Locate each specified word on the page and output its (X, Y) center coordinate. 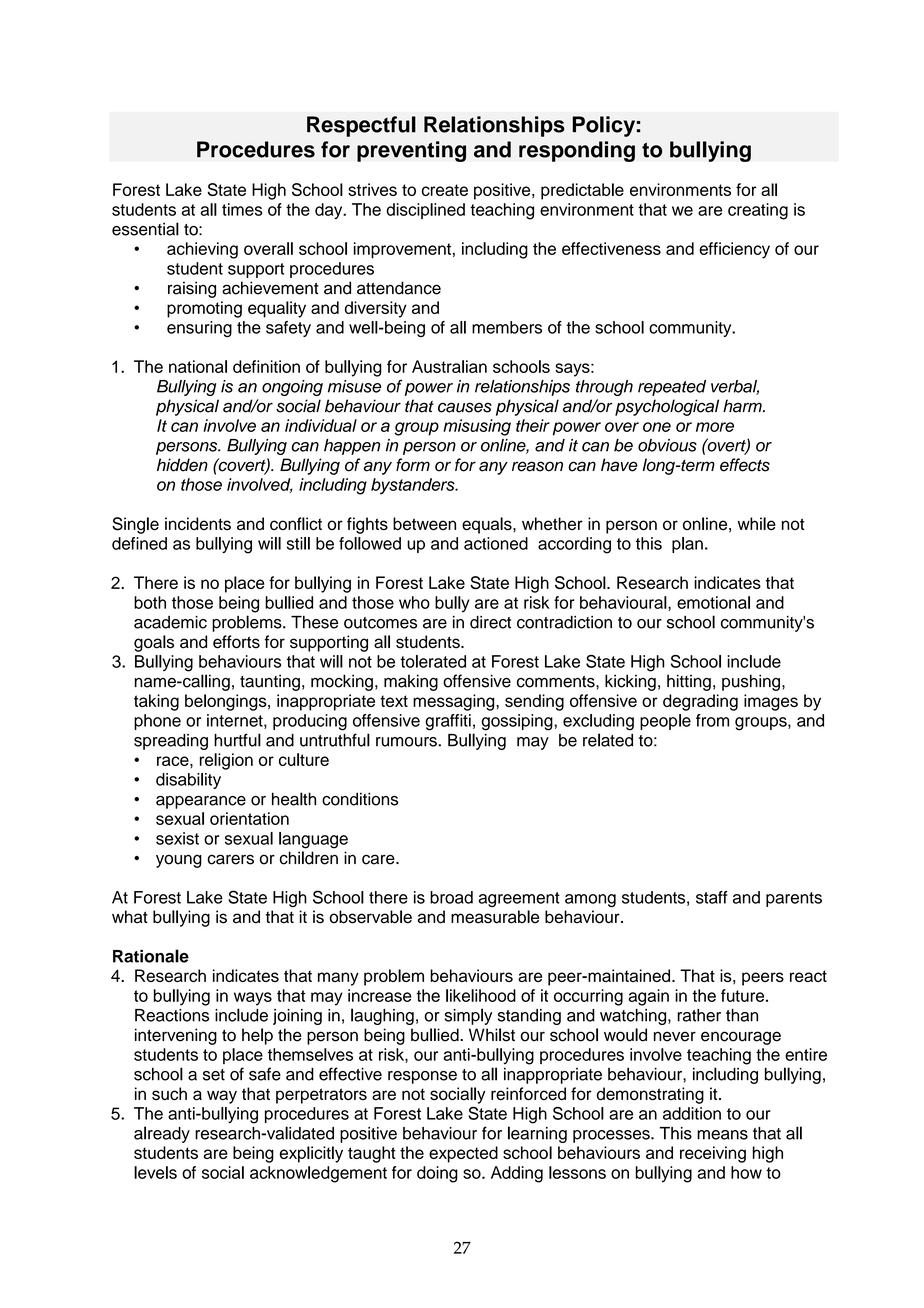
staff (712, 897)
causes (465, 407)
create (445, 190)
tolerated (433, 661)
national (198, 366)
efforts (236, 642)
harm (743, 406)
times (242, 209)
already (162, 1134)
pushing (751, 682)
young (179, 861)
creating (758, 211)
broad (451, 897)
